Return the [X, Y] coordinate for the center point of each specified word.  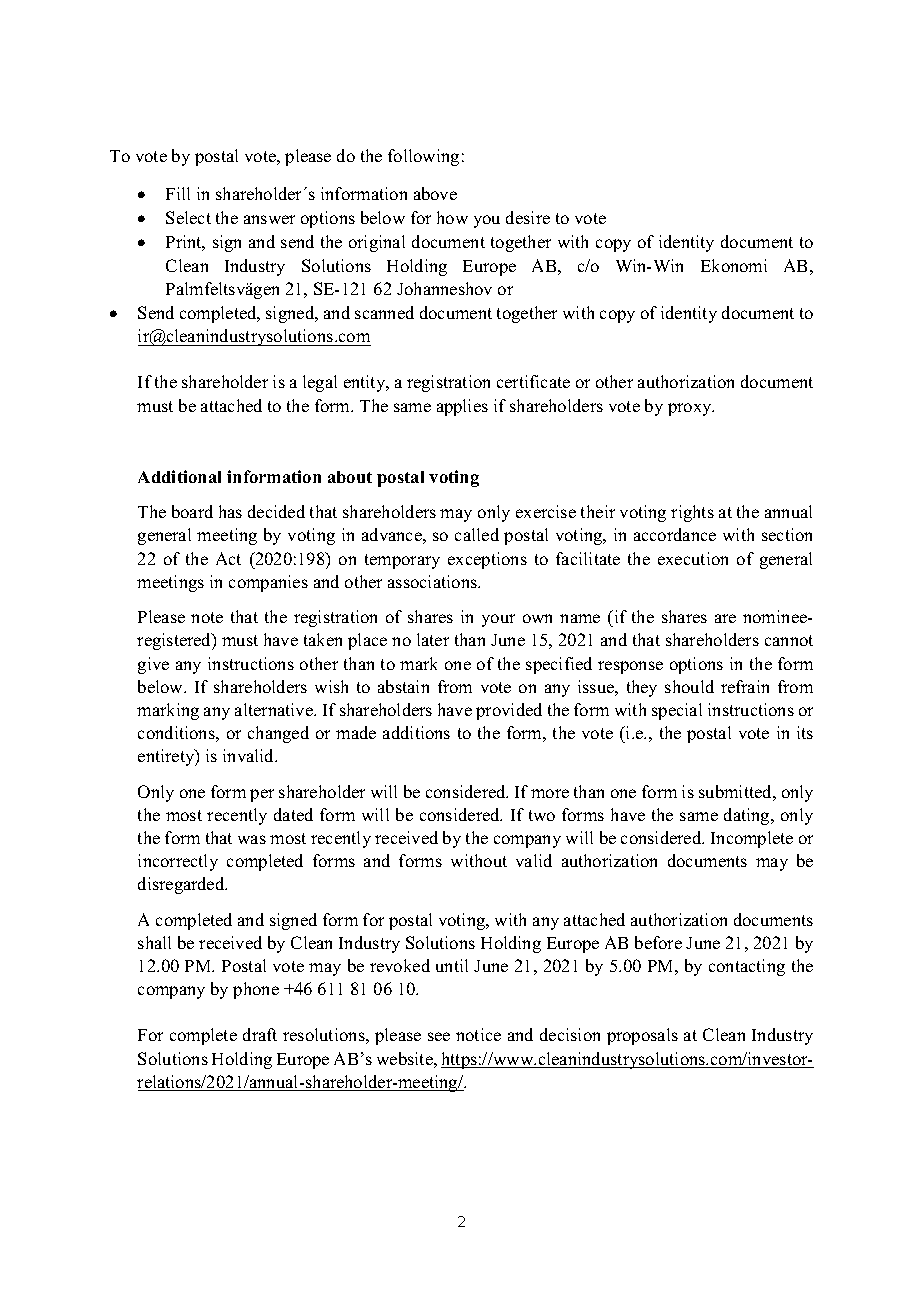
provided [509, 711]
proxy [691, 409]
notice [478, 1034]
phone [256, 990]
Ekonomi [734, 265]
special [677, 711]
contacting [747, 967]
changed [278, 734]
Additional [179, 476]
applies [462, 407]
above [435, 193]
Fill [178, 193]
